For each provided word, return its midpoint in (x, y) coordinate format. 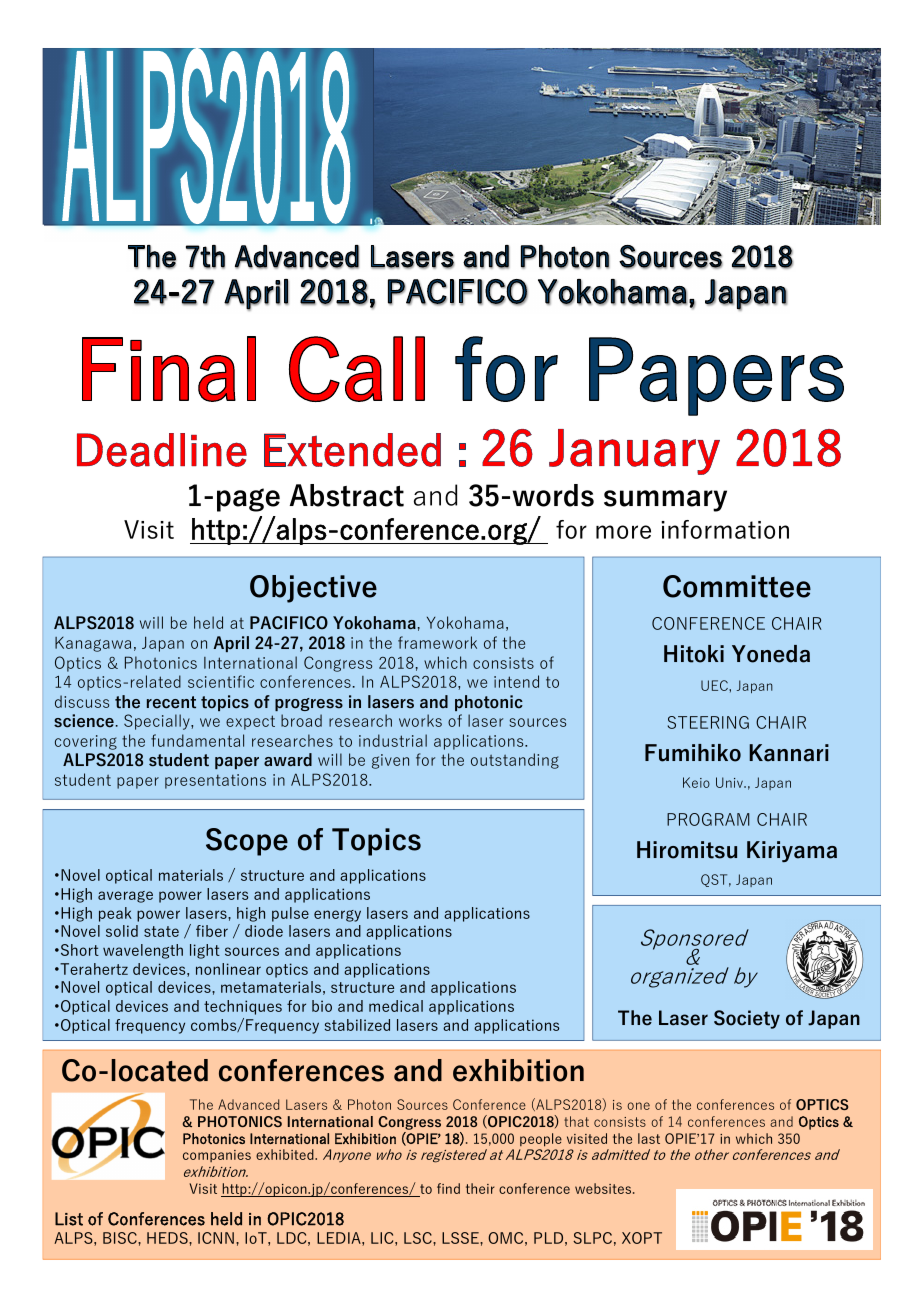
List (69, 1219)
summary (665, 501)
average (125, 897)
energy (337, 916)
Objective (313, 589)
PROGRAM (708, 819)
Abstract (347, 495)
